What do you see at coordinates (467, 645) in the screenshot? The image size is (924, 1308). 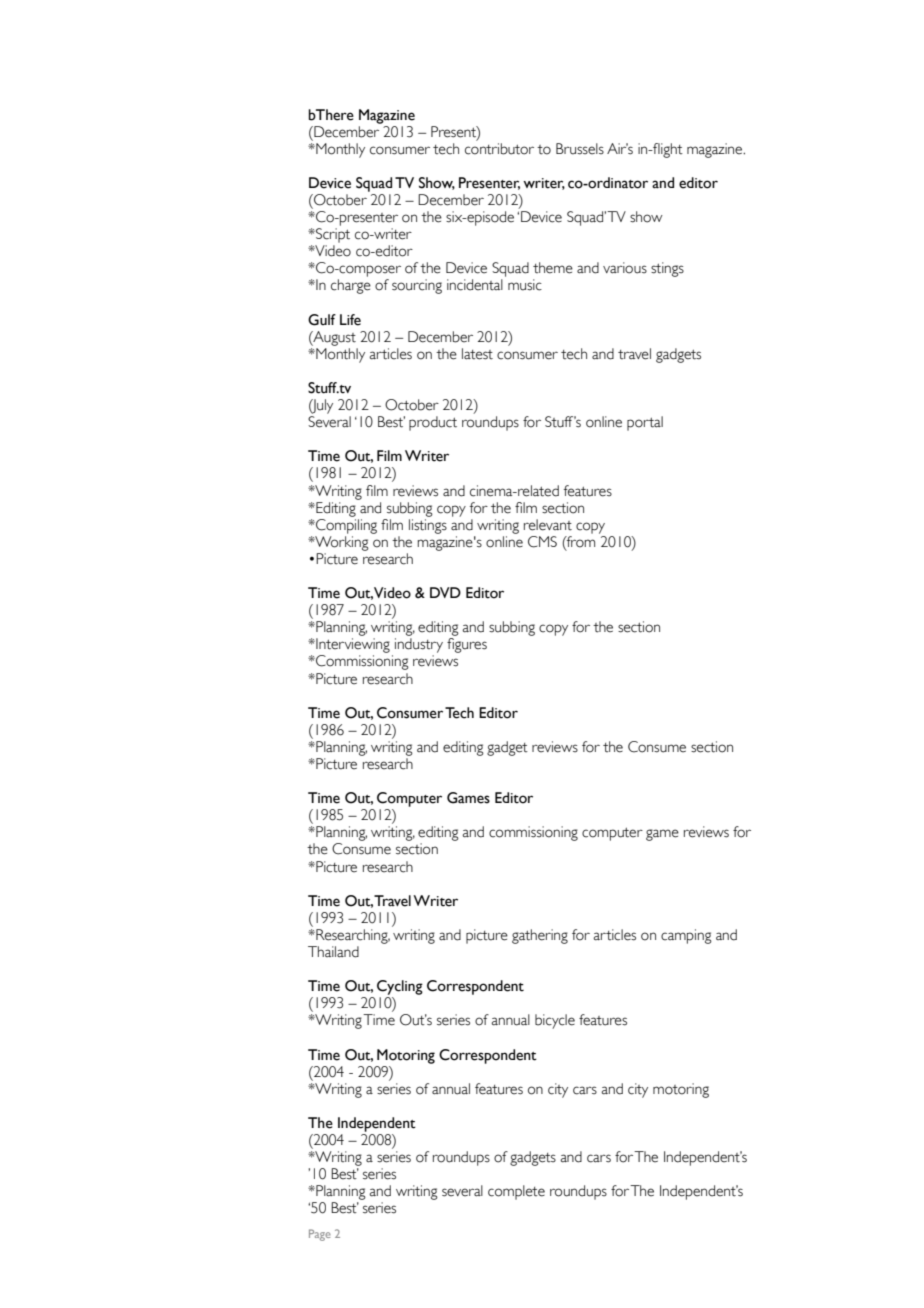 I see `figures` at bounding box center [467, 645].
